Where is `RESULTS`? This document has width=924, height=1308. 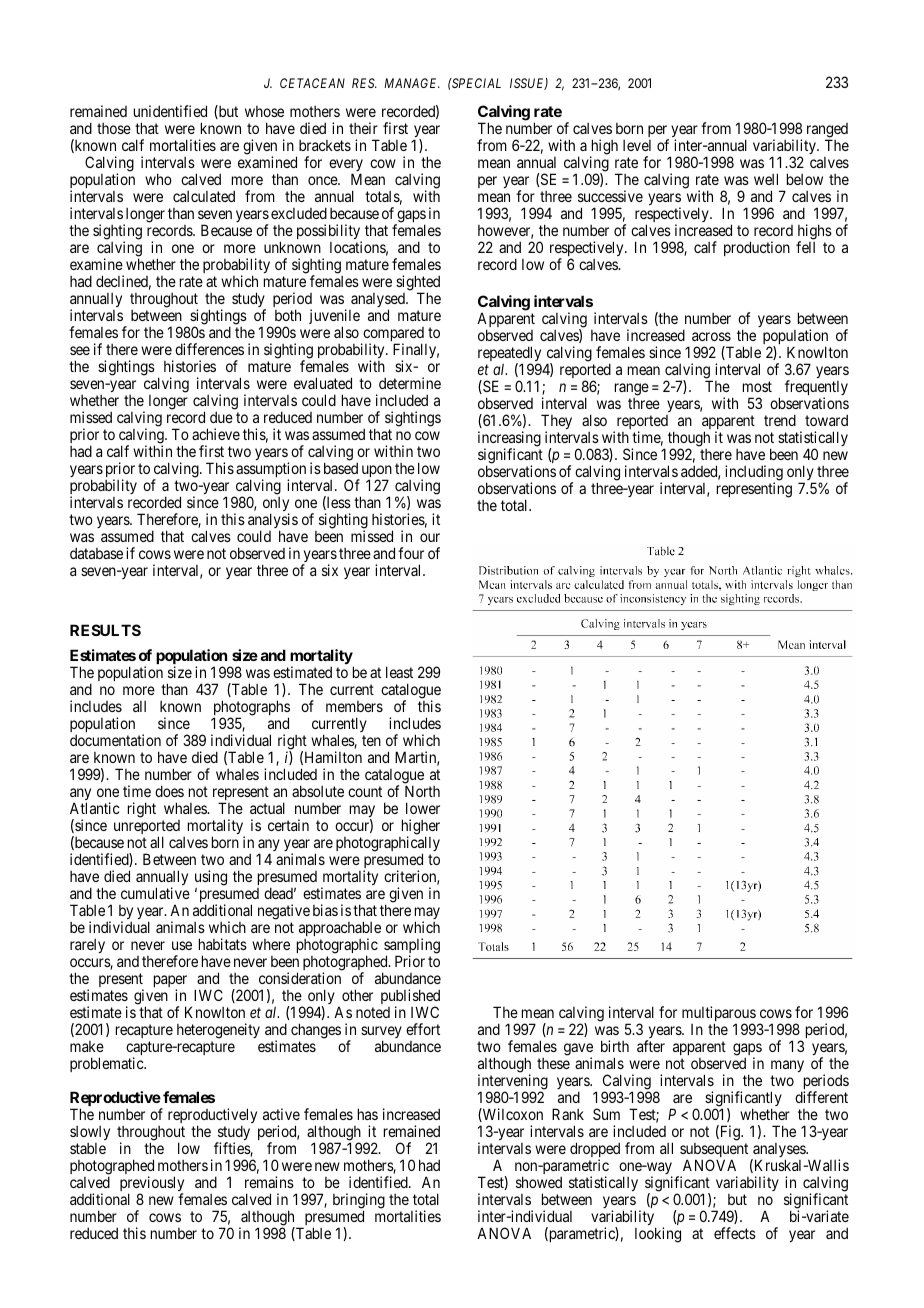 RESULTS is located at coordinates (105, 630).
